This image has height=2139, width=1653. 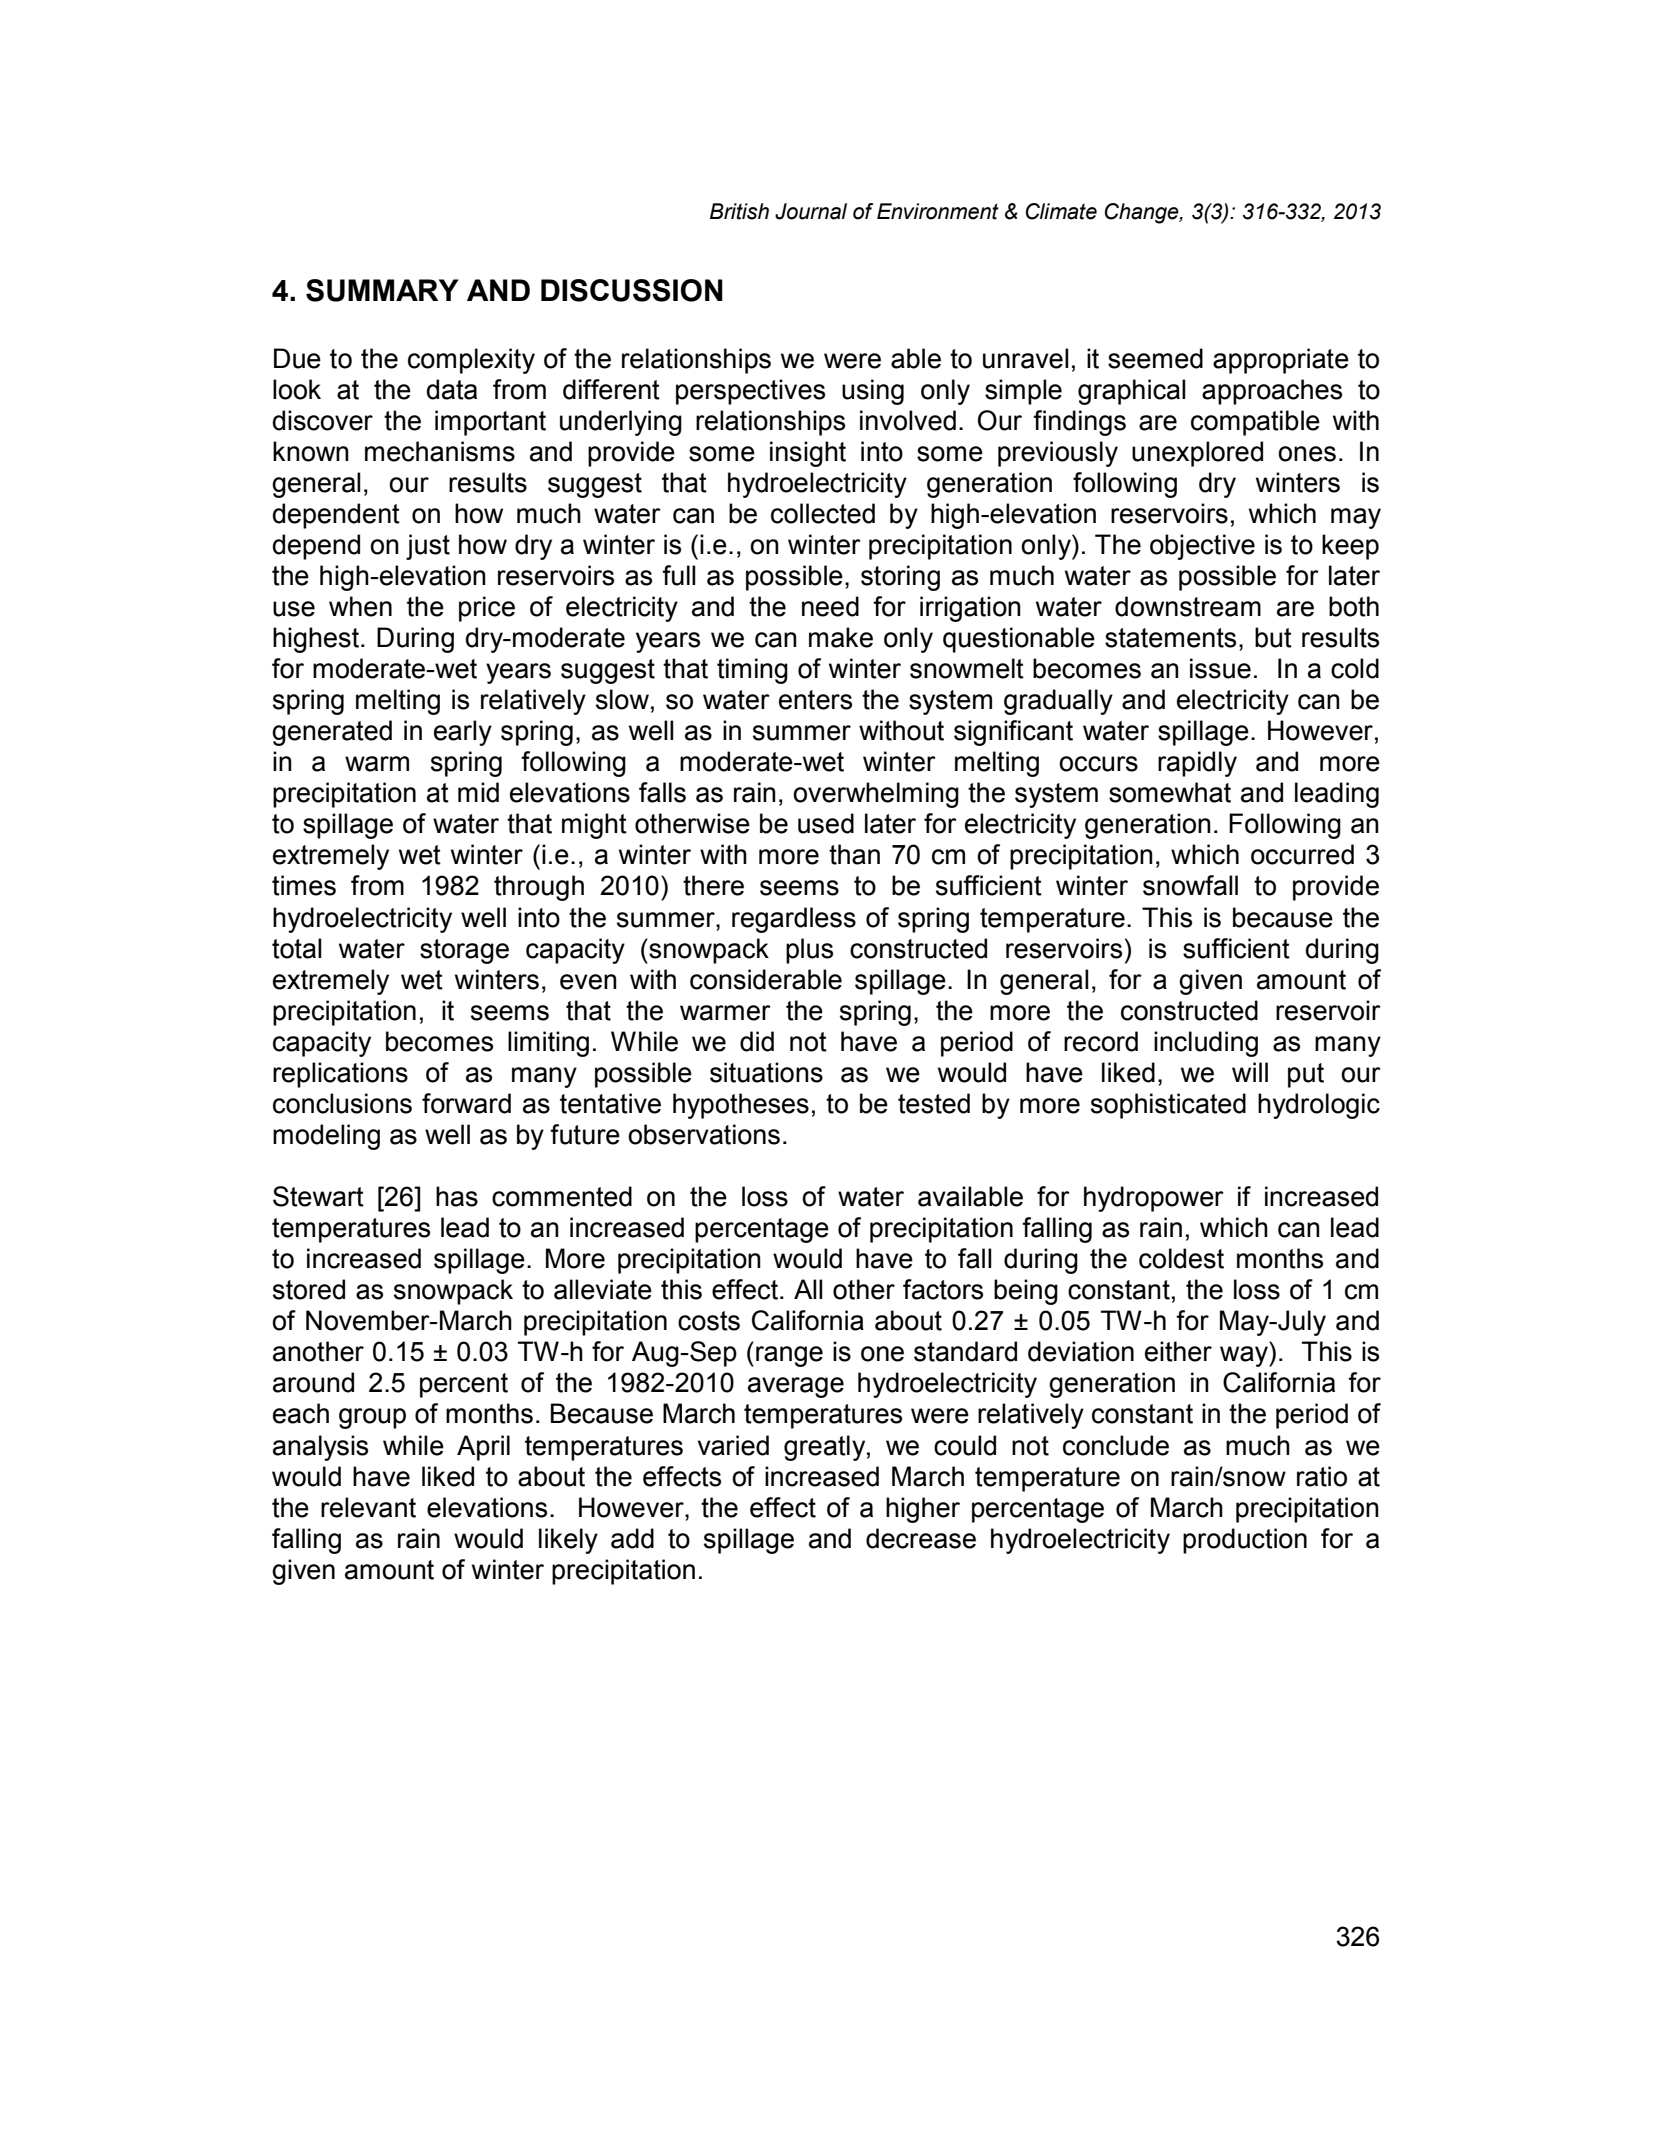 What do you see at coordinates (854, 854) in the image?
I see `than` at bounding box center [854, 854].
